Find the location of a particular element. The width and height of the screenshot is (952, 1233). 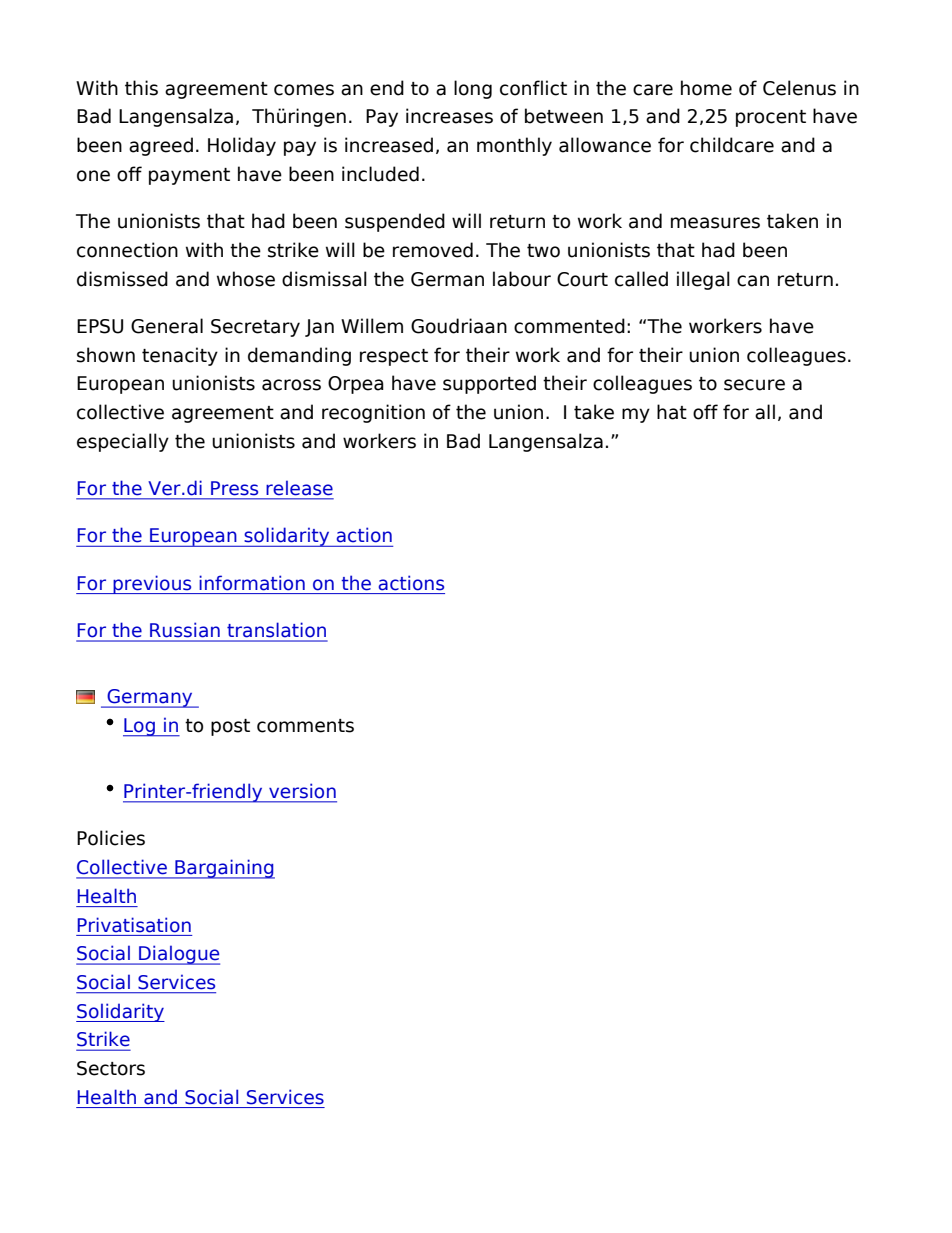

information is located at coordinates (252, 583).
